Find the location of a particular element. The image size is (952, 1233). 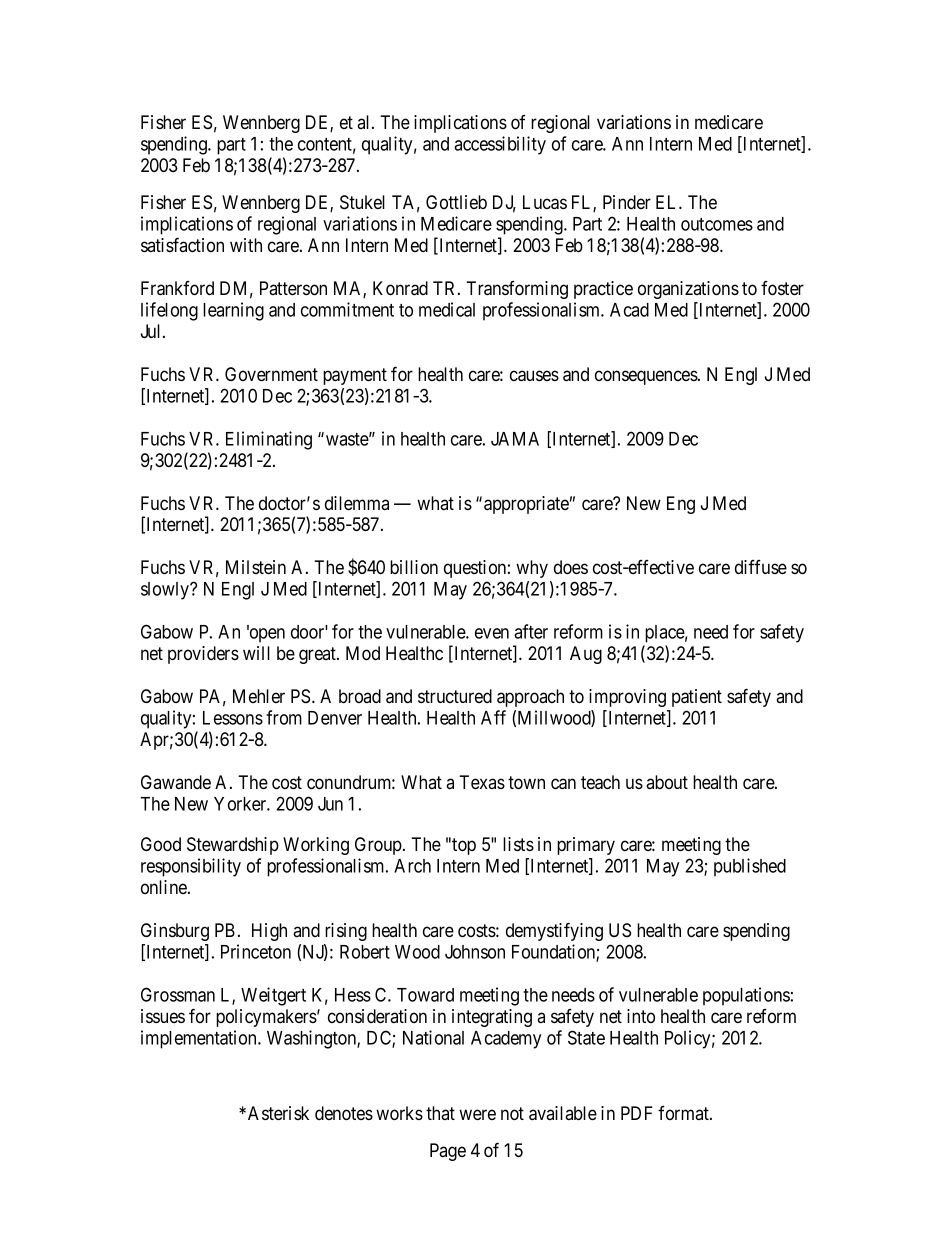

even is located at coordinates (492, 633).
